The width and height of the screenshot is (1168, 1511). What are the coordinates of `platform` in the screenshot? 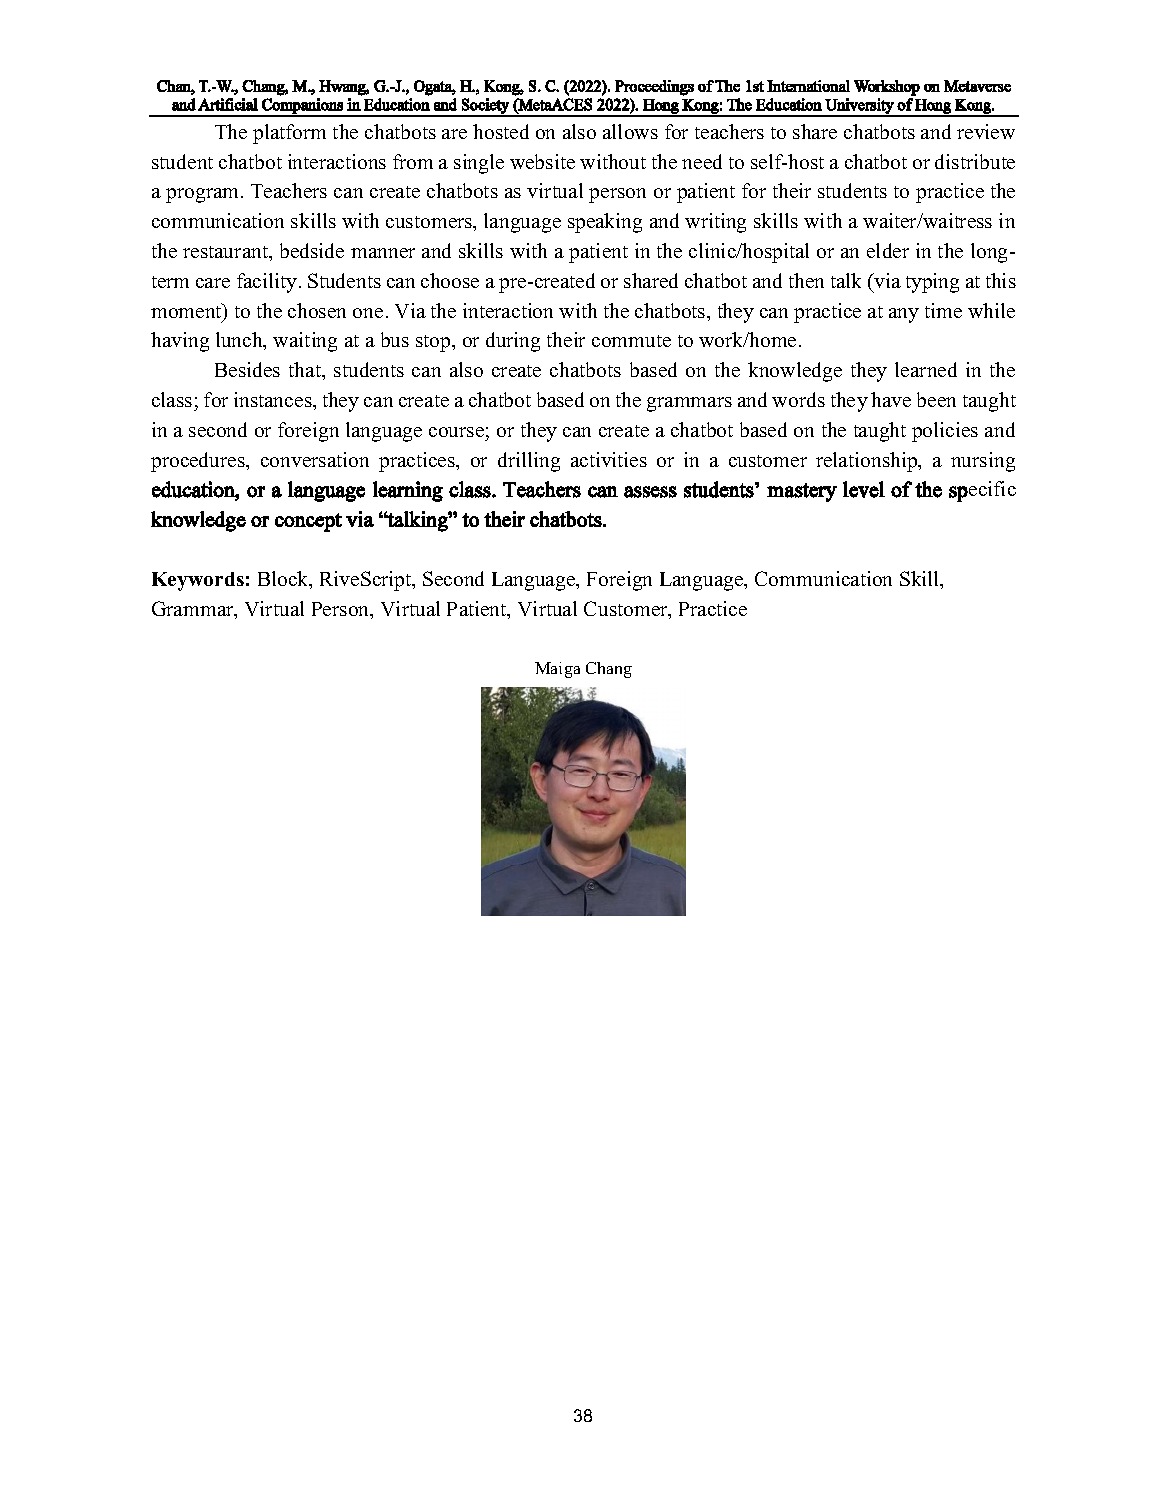 It's located at (289, 134).
